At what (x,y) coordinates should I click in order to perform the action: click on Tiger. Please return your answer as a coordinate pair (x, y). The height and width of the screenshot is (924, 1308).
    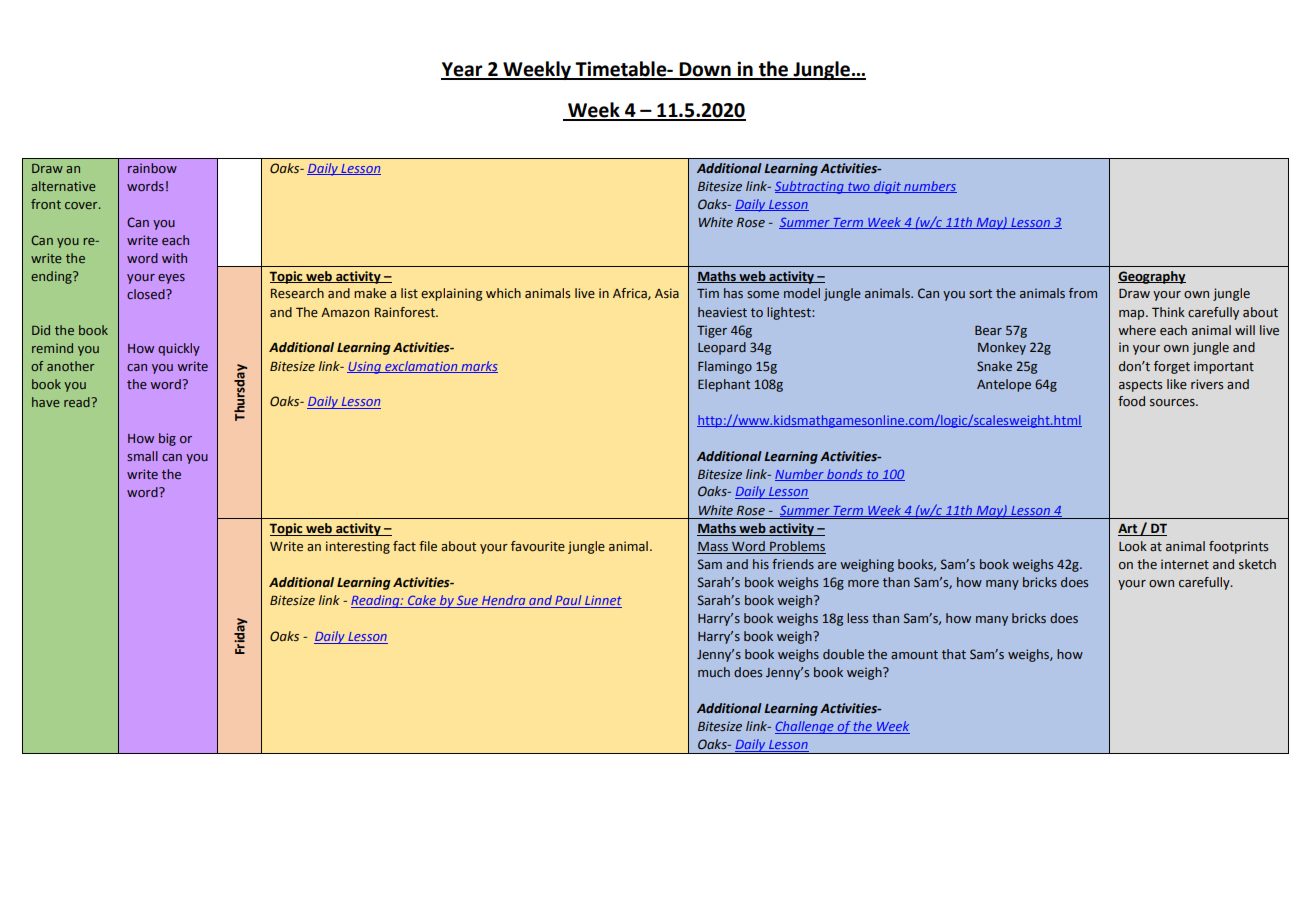
    Looking at the image, I should click on (712, 331).
